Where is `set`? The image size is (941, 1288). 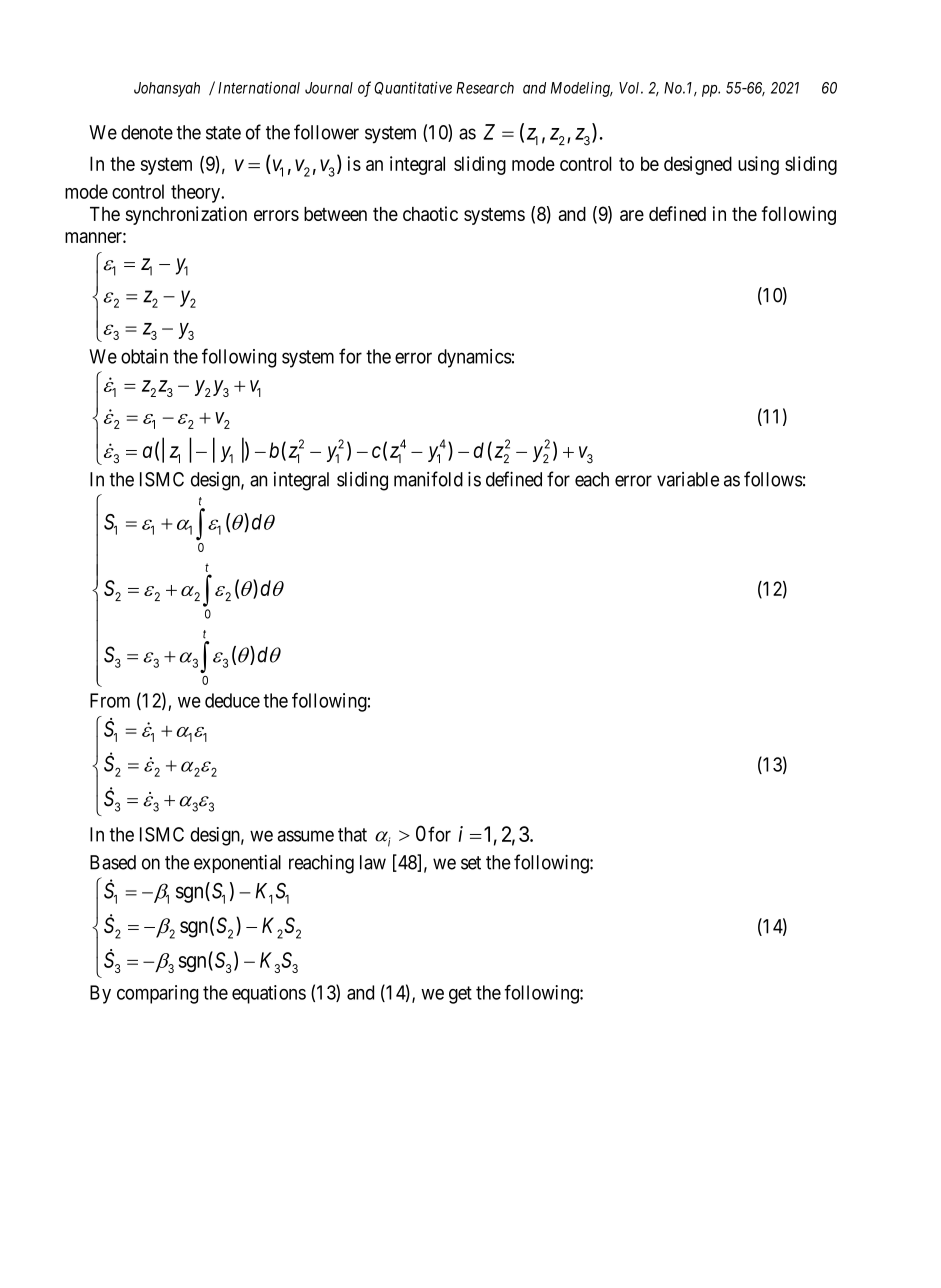 set is located at coordinates (471, 863).
